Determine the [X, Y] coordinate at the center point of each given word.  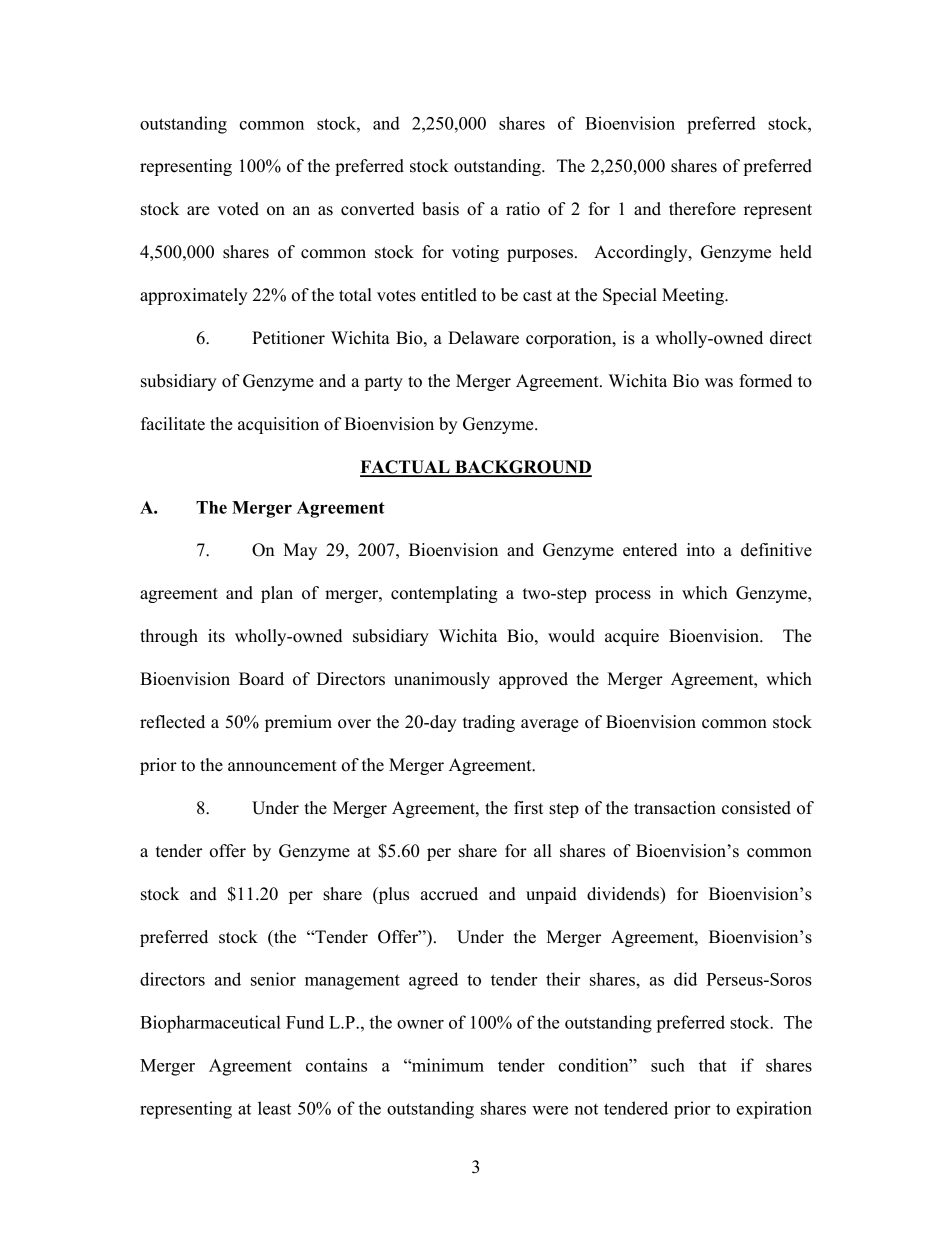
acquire [632, 637]
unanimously [442, 680]
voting [475, 253]
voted [238, 209]
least [274, 1108]
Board [261, 679]
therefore [702, 209]
